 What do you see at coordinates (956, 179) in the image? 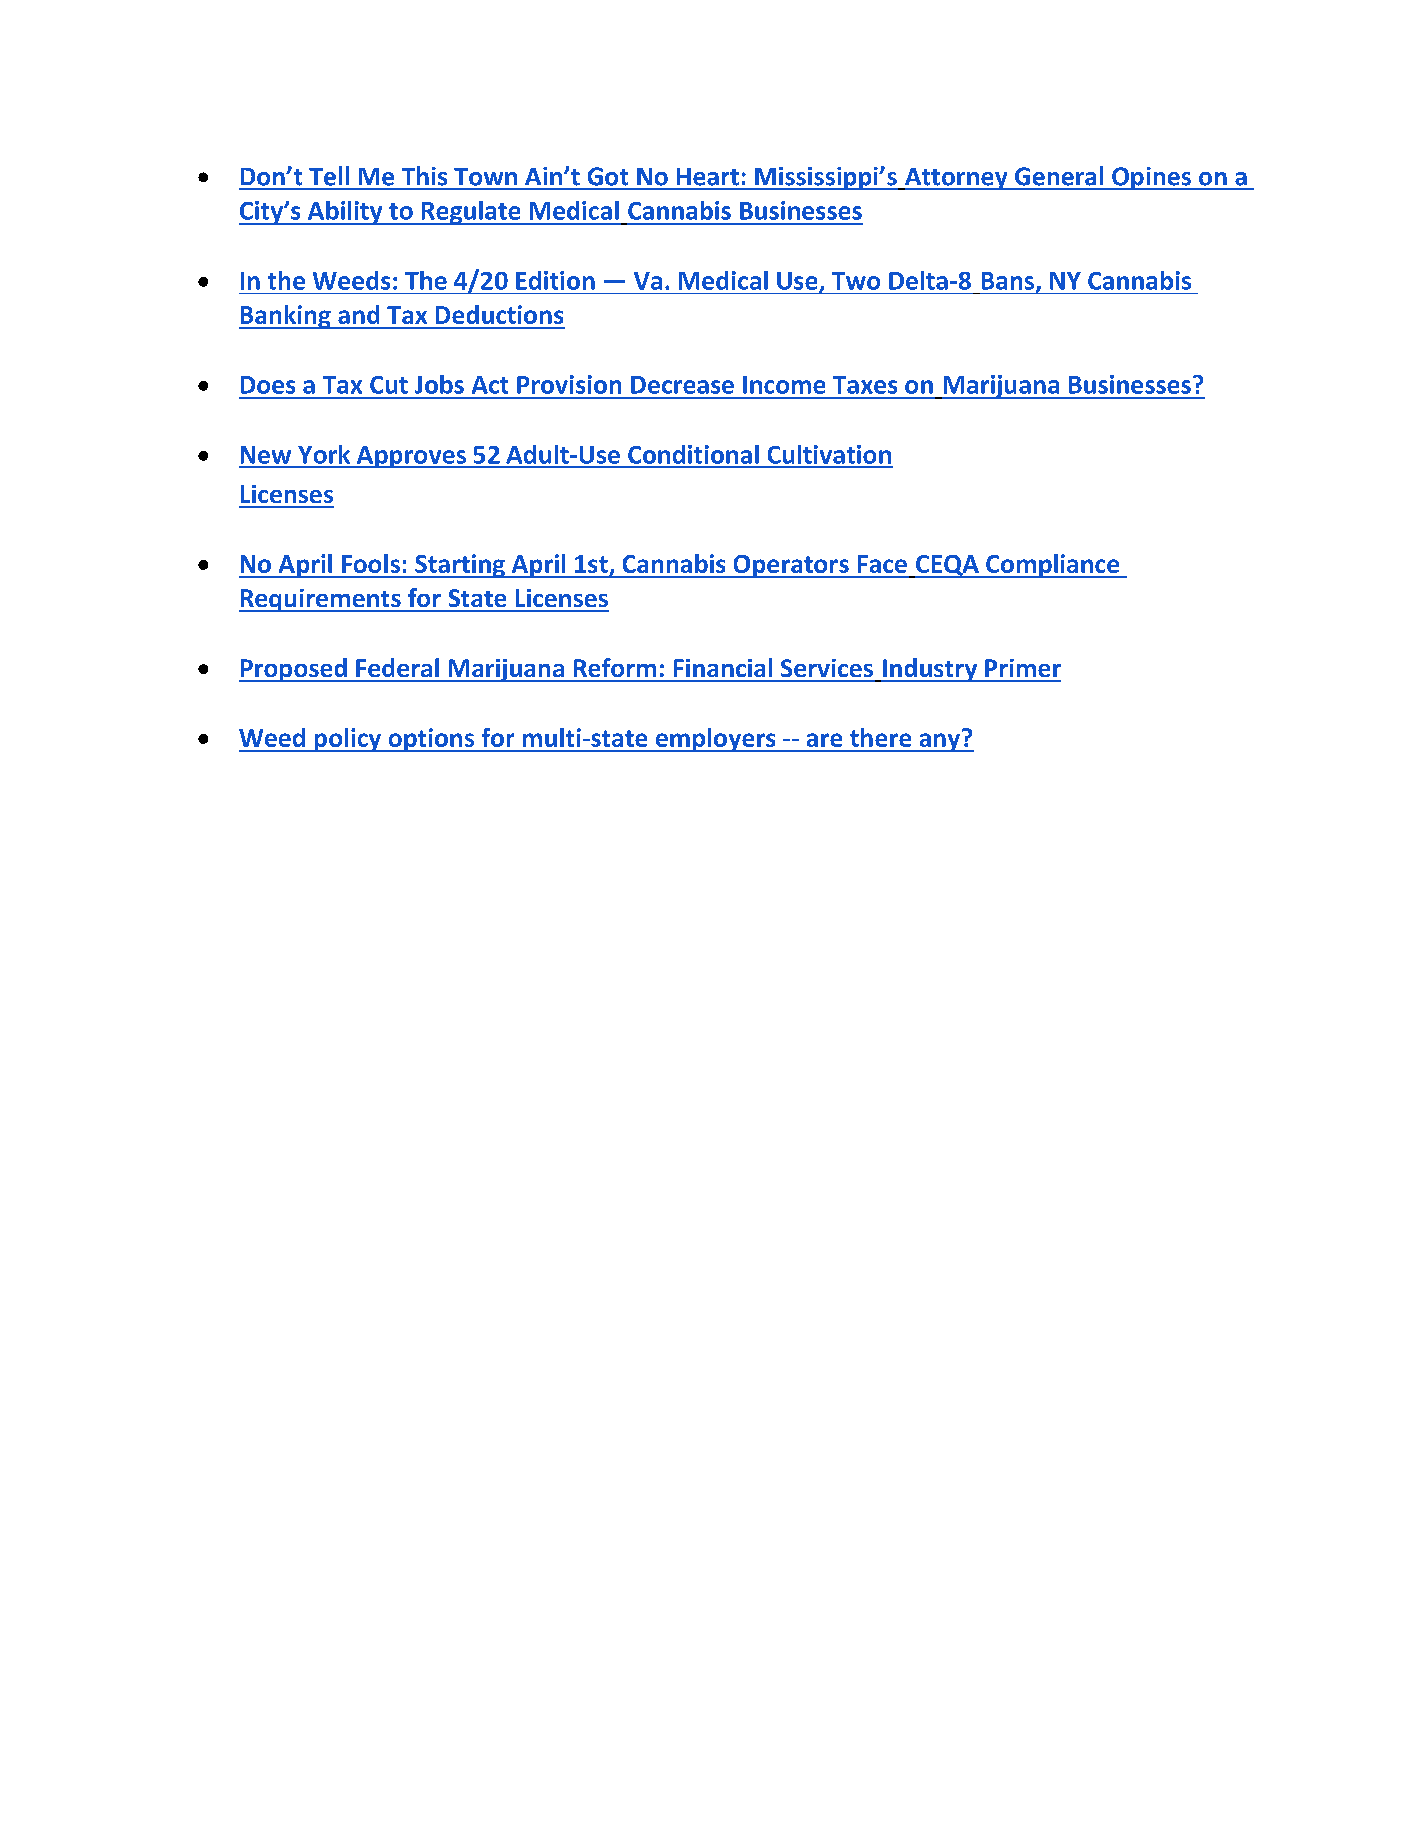
I see `Attorney` at bounding box center [956, 179].
